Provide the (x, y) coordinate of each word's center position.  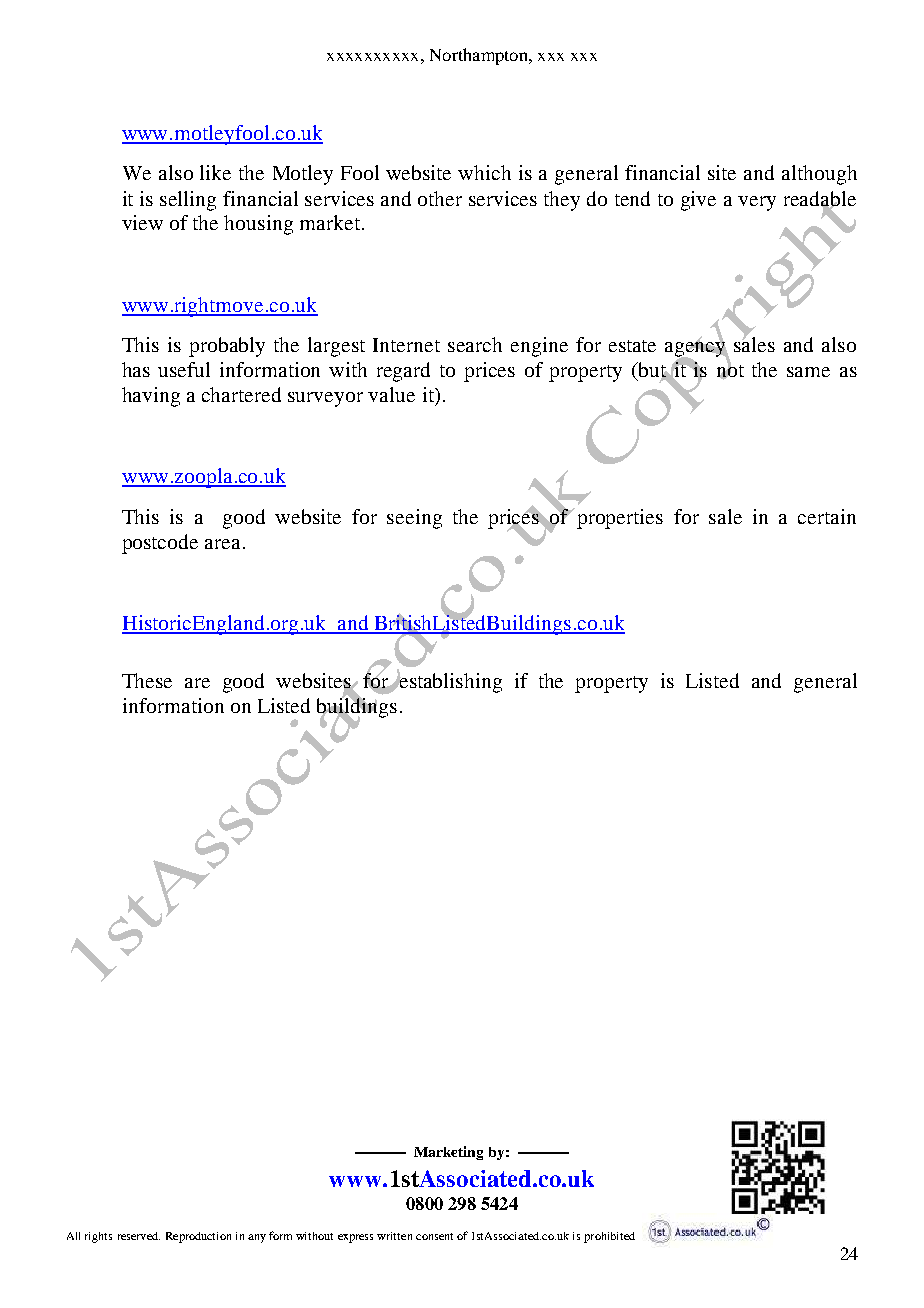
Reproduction (198, 1237)
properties (620, 519)
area (222, 544)
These (147, 680)
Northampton (480, 56)
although (819, 175)
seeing (414, 519)
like (215, 172)
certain (827, 516)
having (151, 397)
